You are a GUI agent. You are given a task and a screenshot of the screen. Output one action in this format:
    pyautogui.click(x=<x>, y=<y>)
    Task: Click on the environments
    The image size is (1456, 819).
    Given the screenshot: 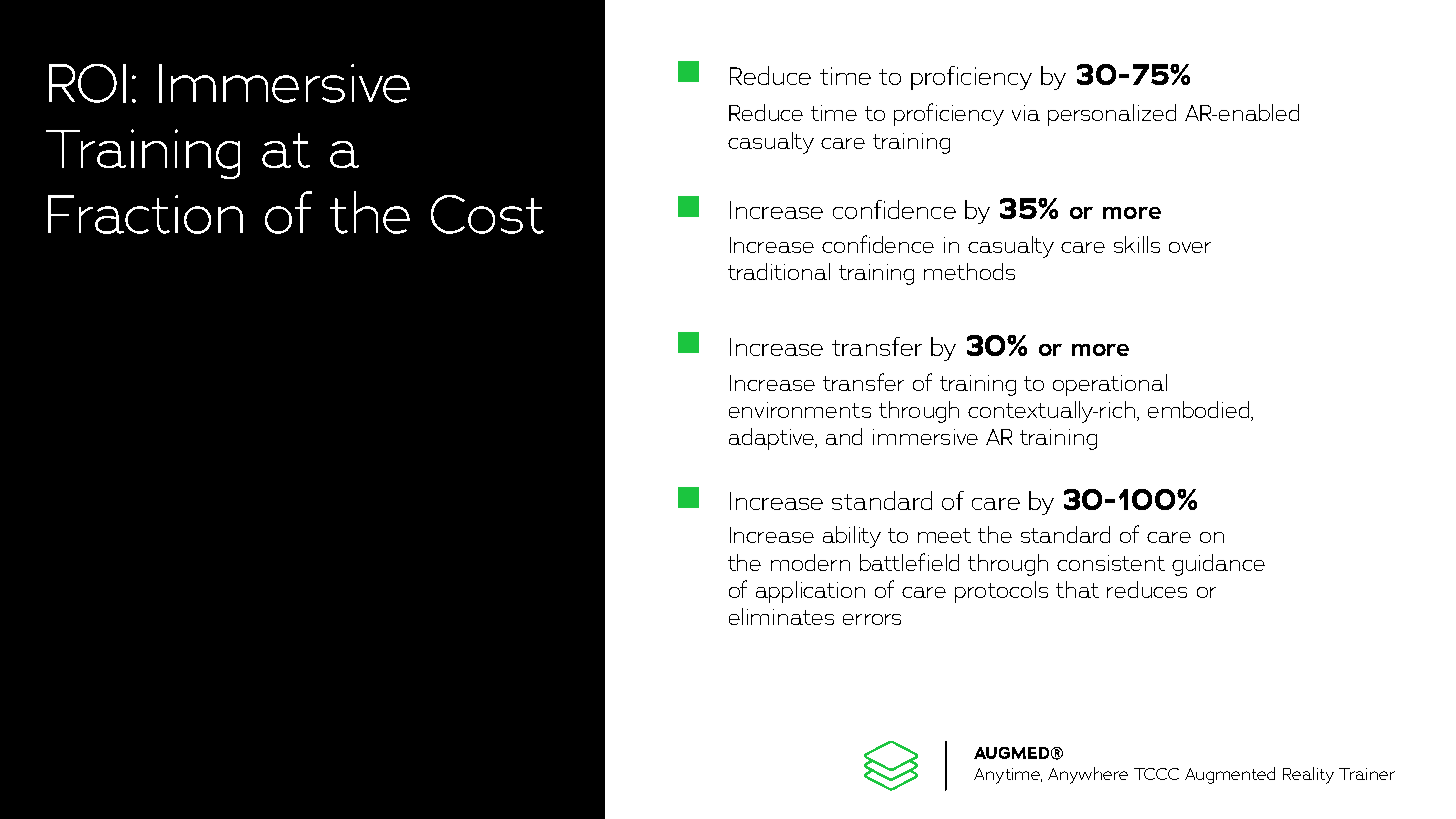 What is the action you would take?
    pyautogui.click(x=800, y=410)
